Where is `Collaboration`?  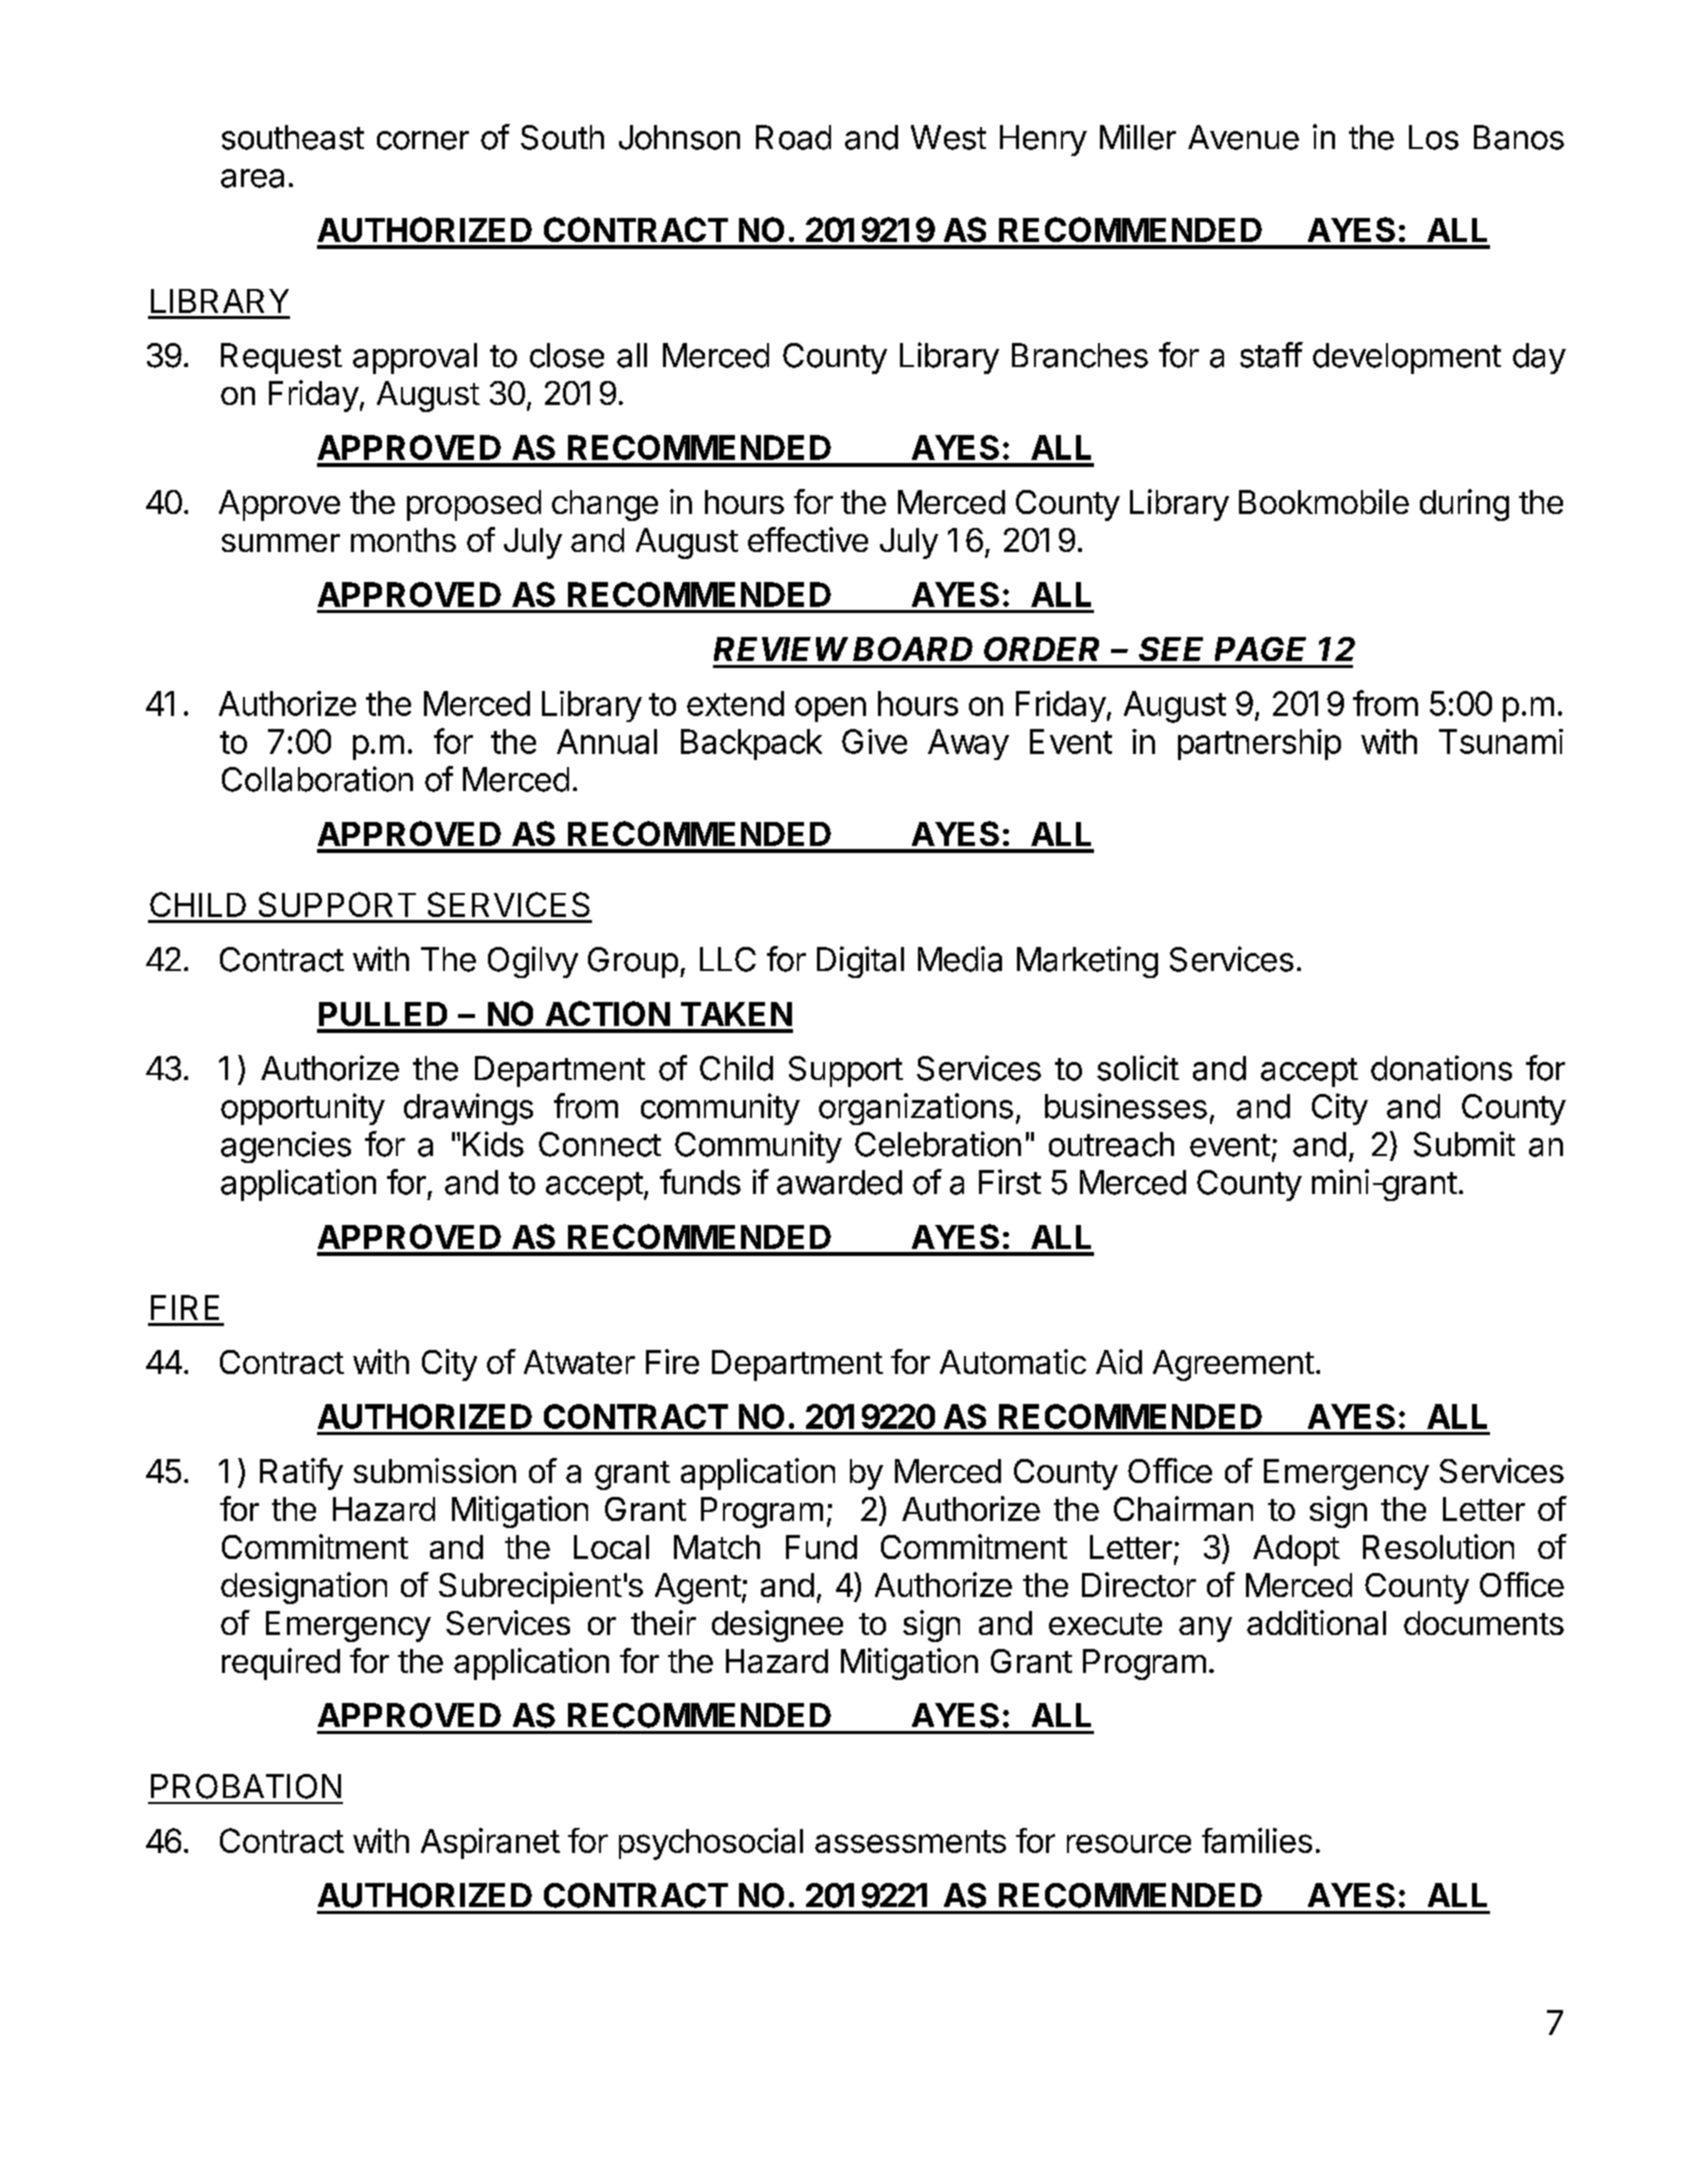
Collaboration is located at coordinates (317, 779).
